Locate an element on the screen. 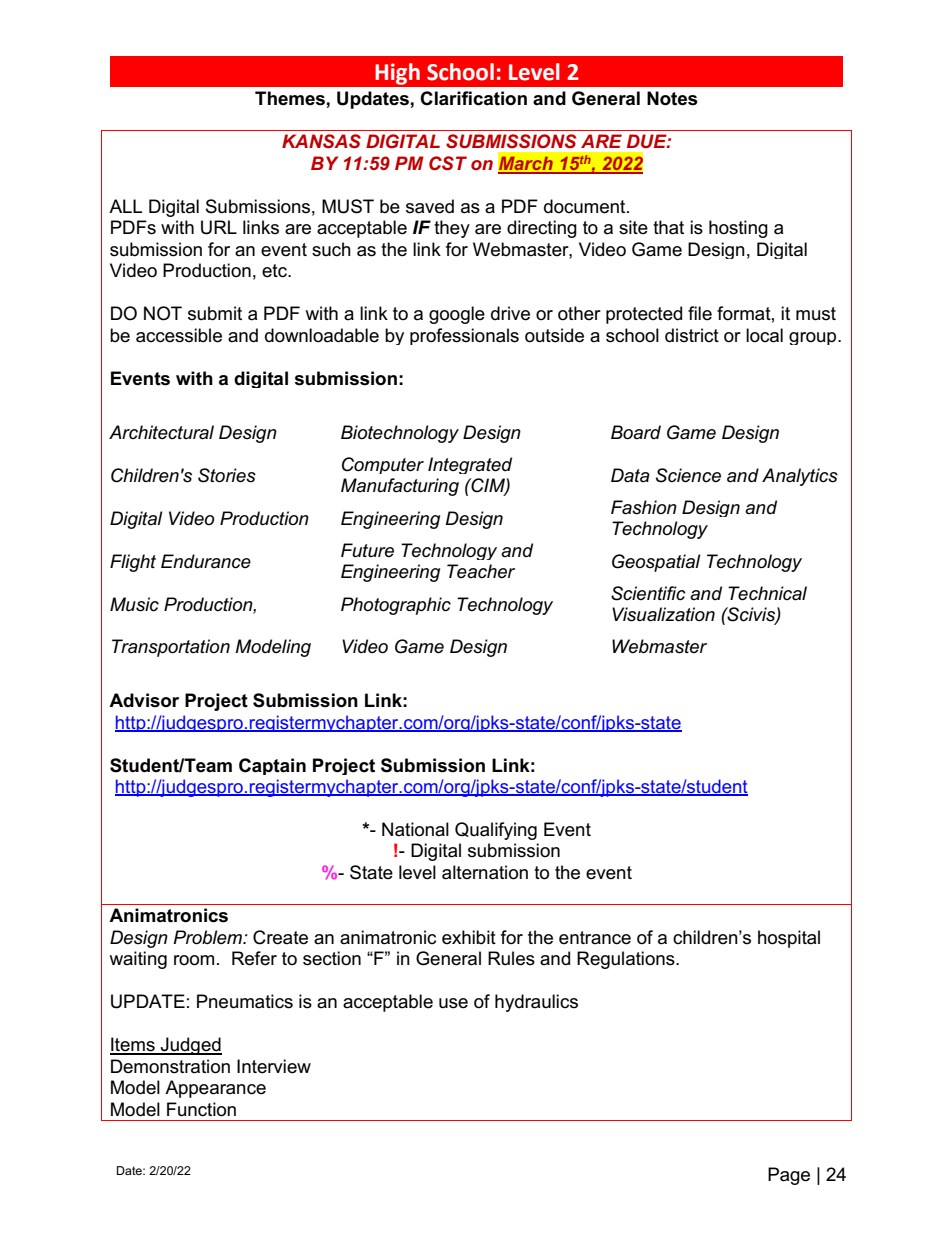 The width and height of the screenshot is (952, 1233). Clarification is located at coordinates (473, 98).
